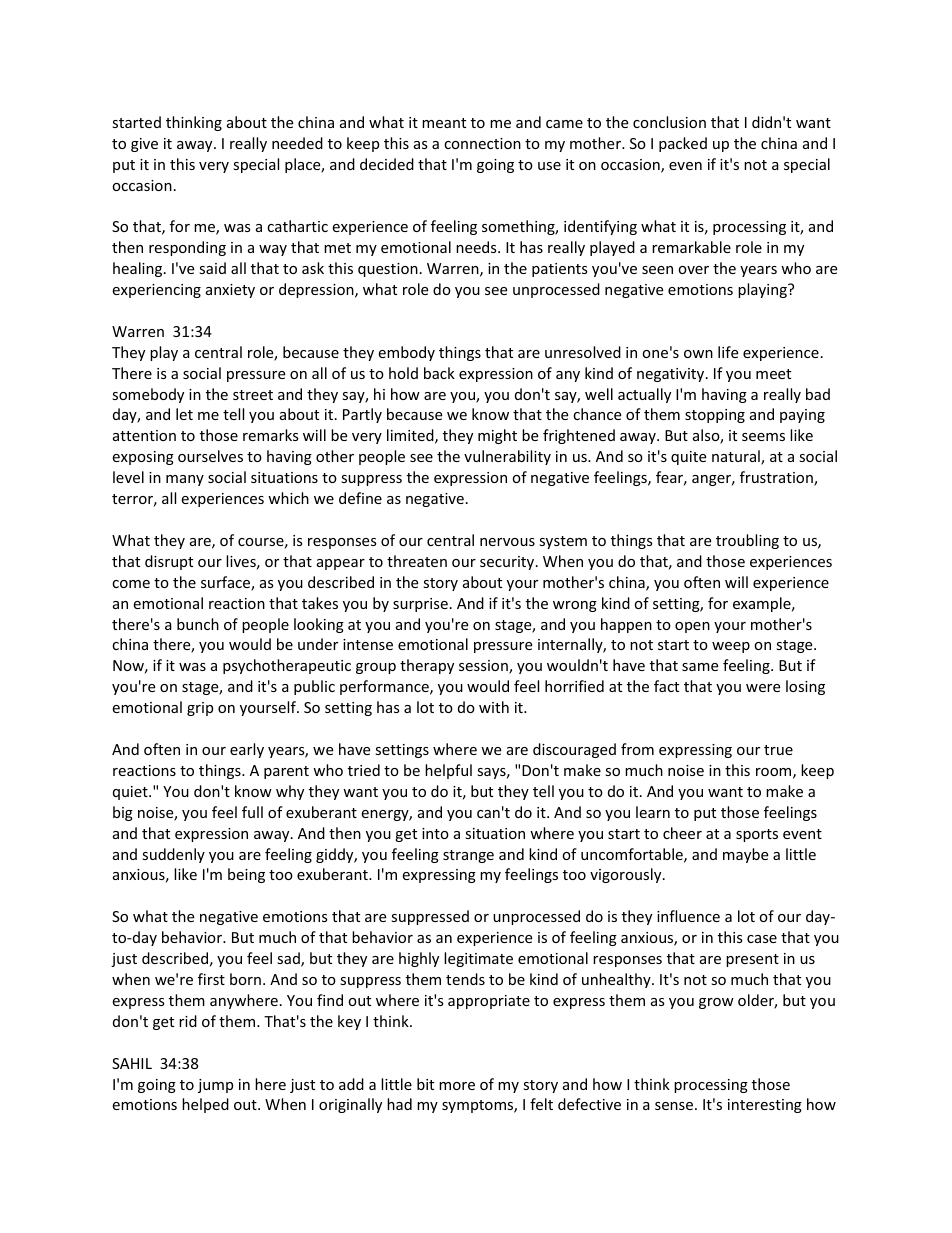  Describe the element at coordinates (683, 144) in the screenshot. I see `packed` at that location.
